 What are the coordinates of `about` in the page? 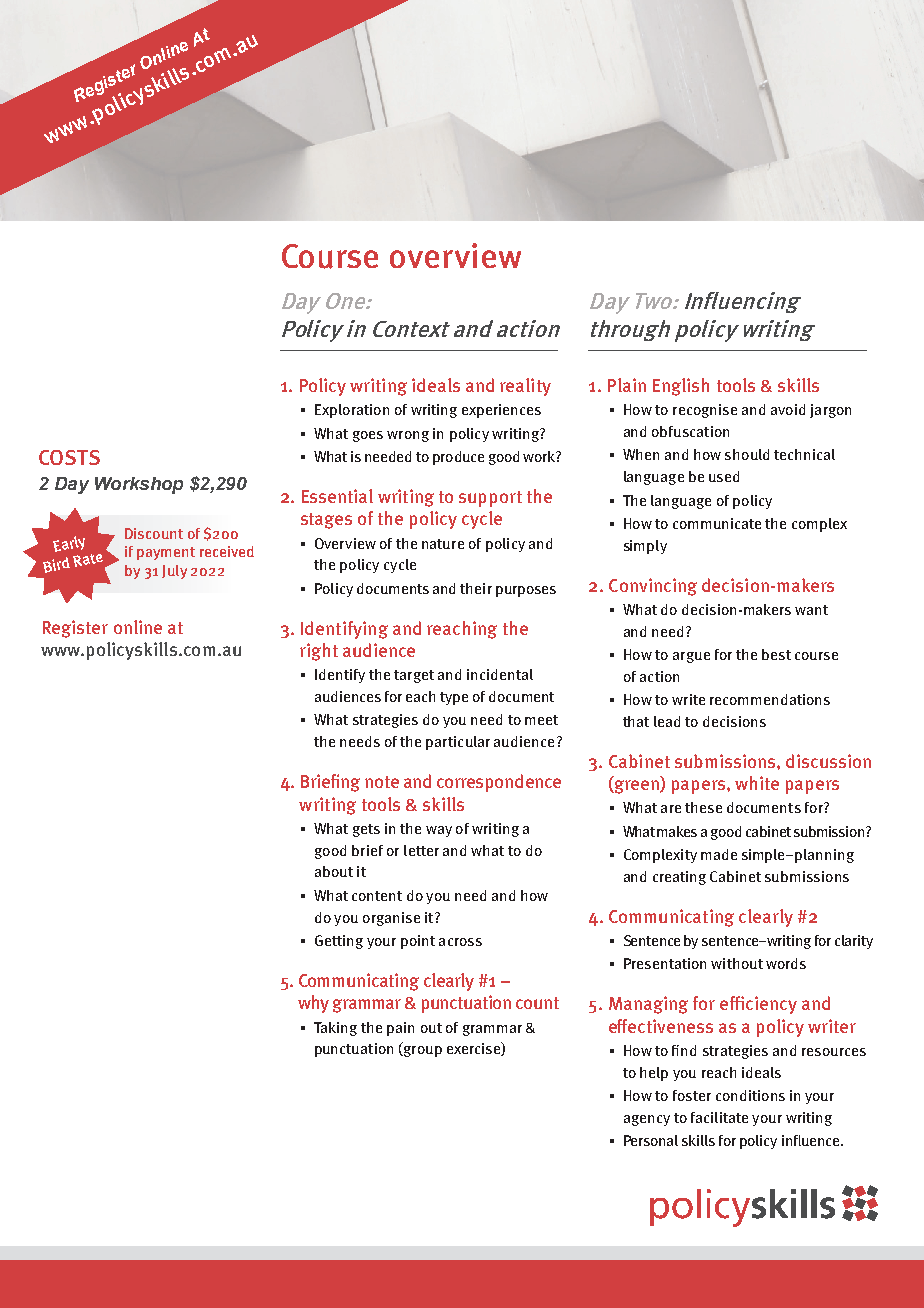 It's located at (334, 871).
